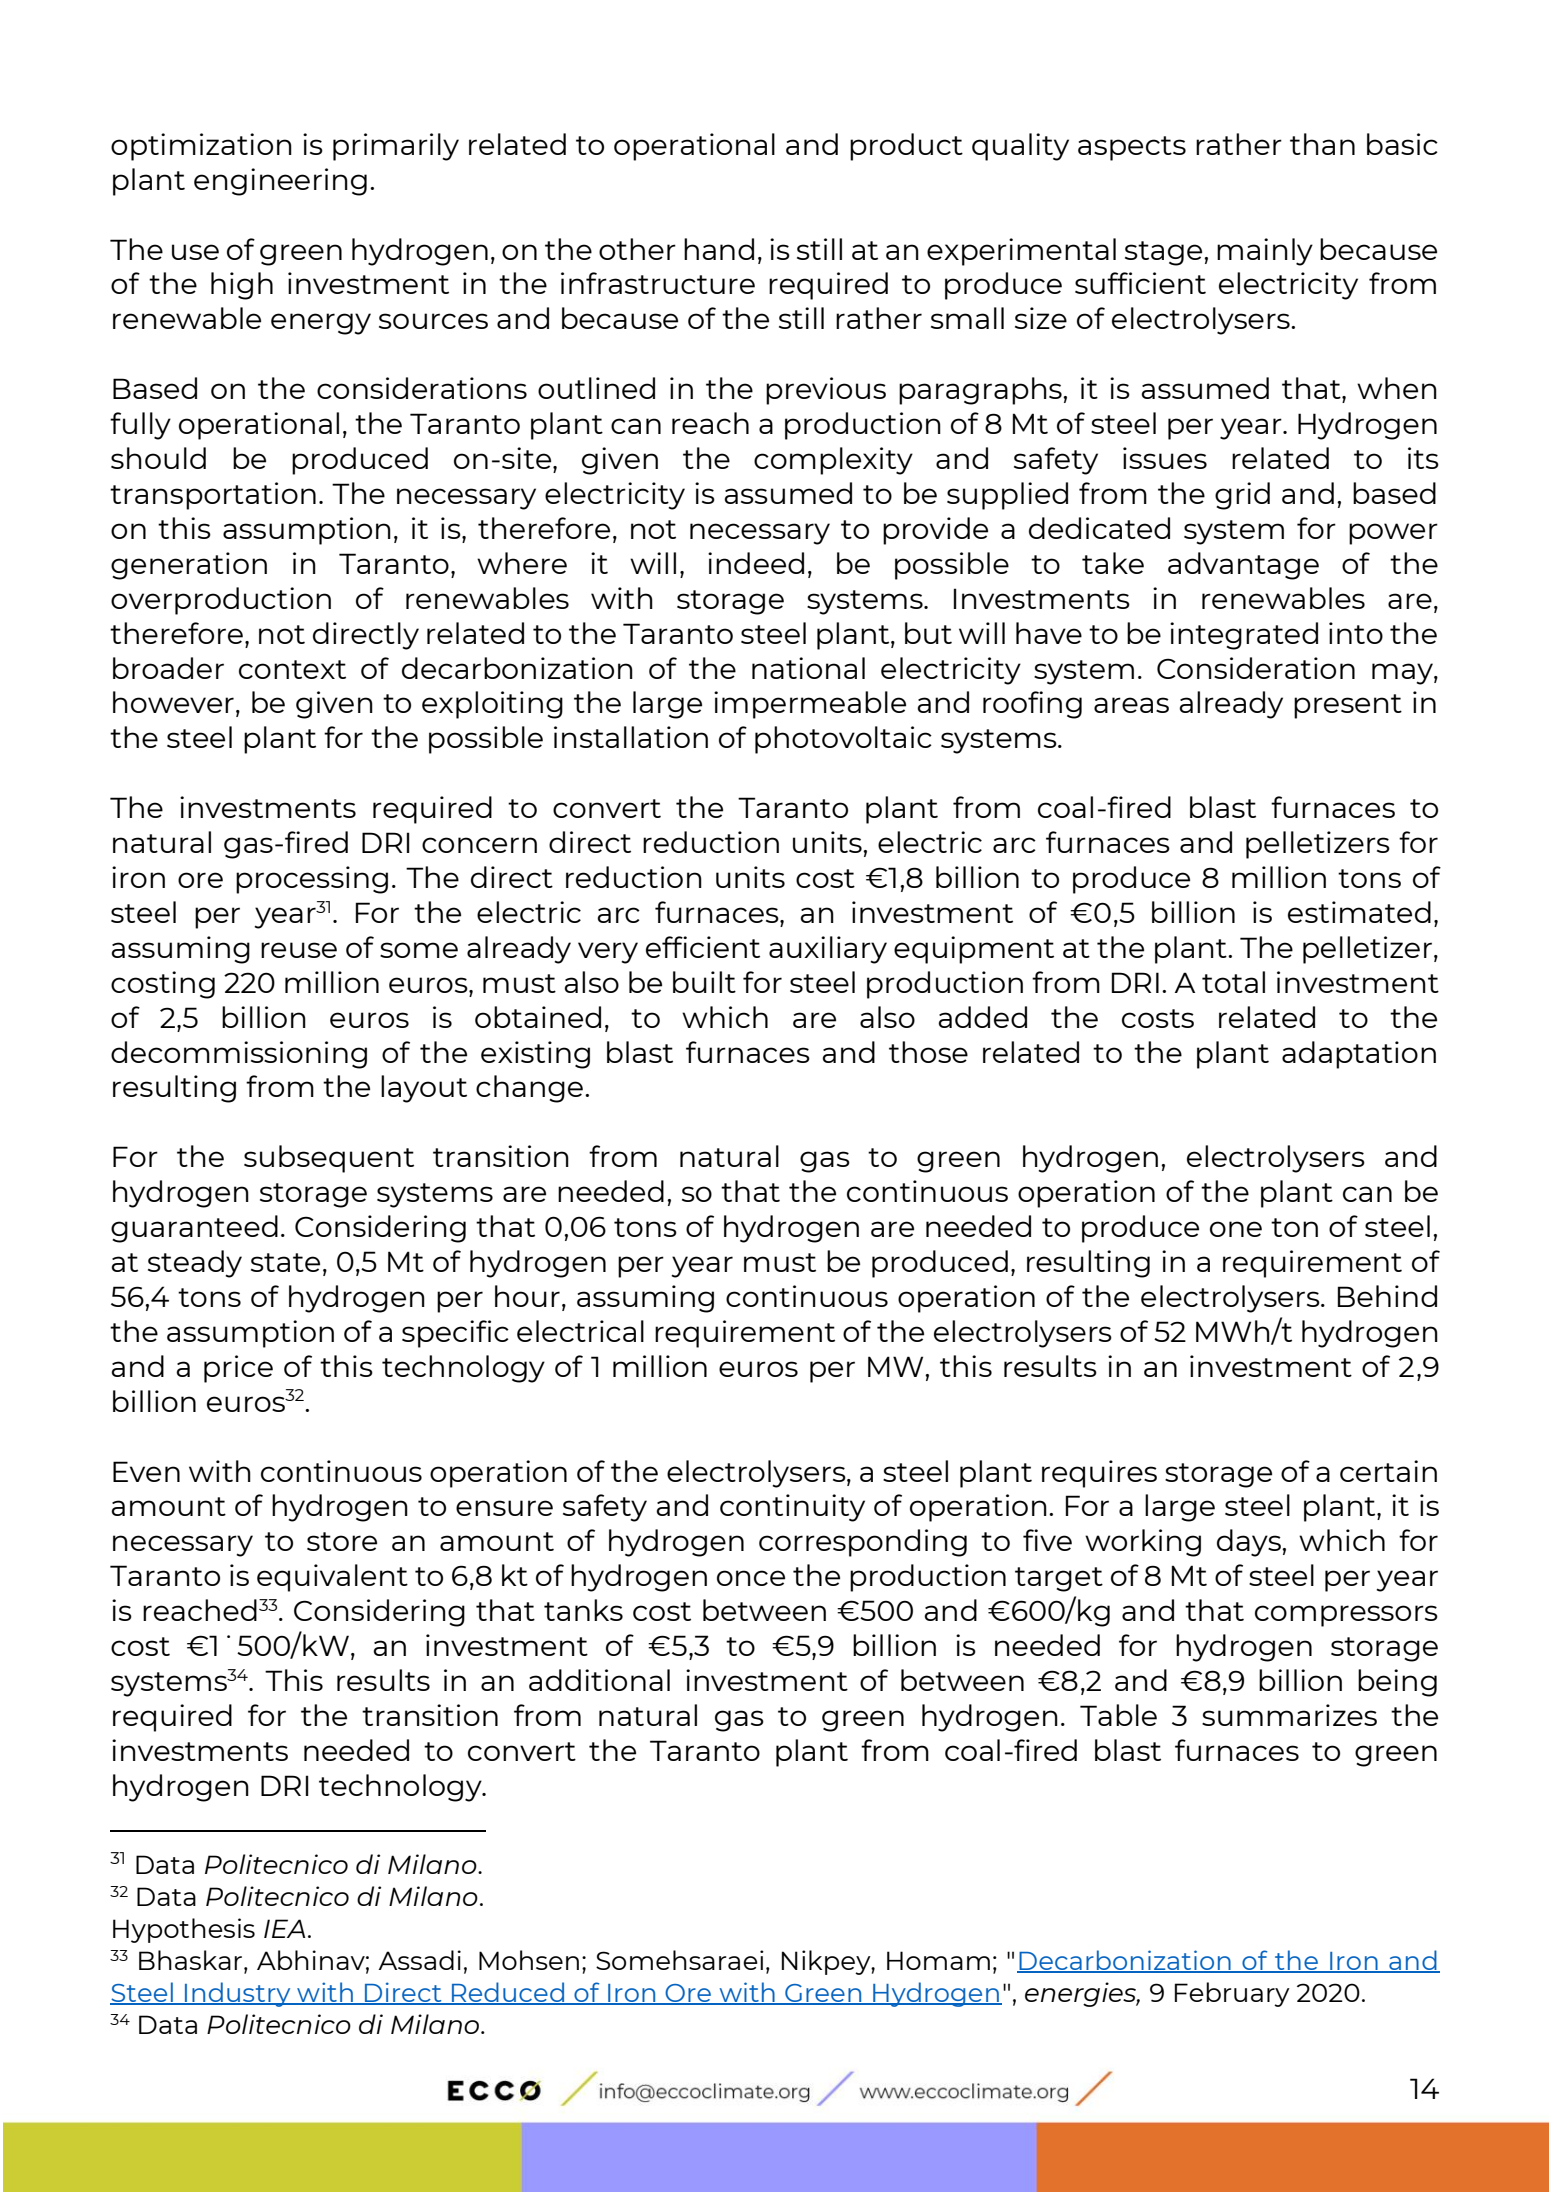 This screenshot has height=2192, width=1549. What do you see at coordinates (938, 1960) in the screenshot?
I see `Homam` at bounding box center [938, 1960].
